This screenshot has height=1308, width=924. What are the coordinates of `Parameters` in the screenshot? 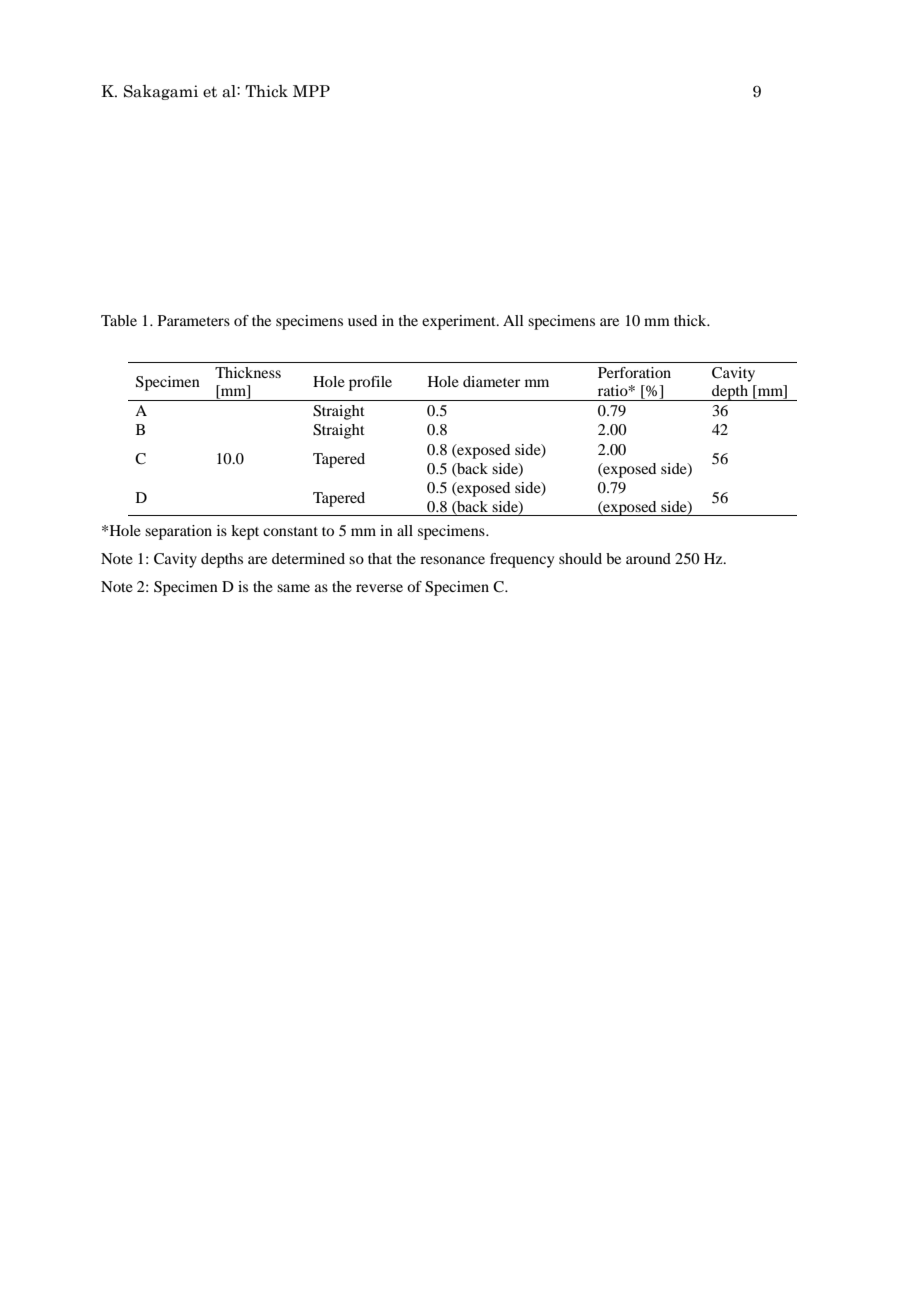 It's located at (194, 320).
